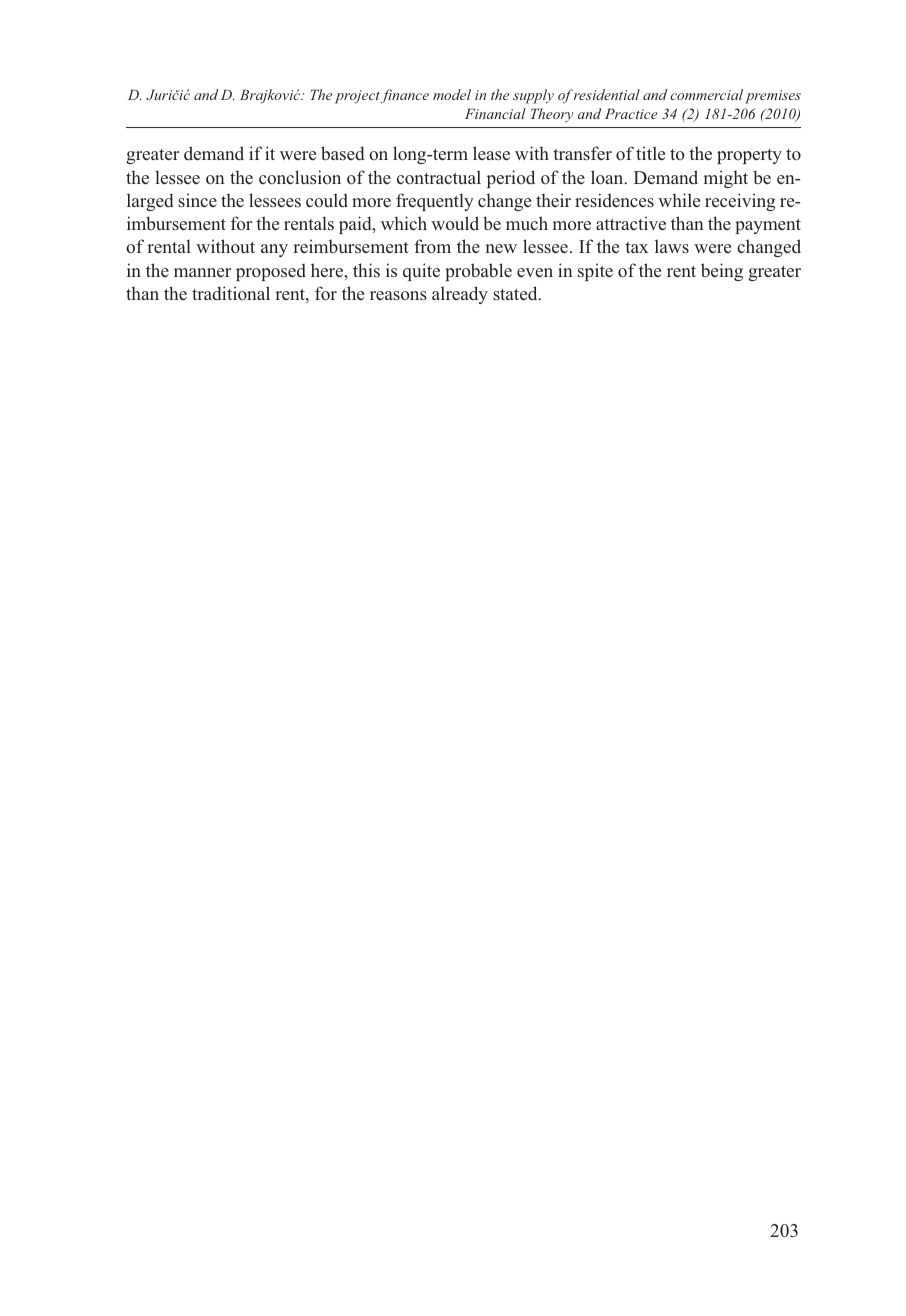 This document has width=906, height=1316. What do you see at coordinates (749, 156) in the document?
I see `property` at bounding box center [749, 156].
